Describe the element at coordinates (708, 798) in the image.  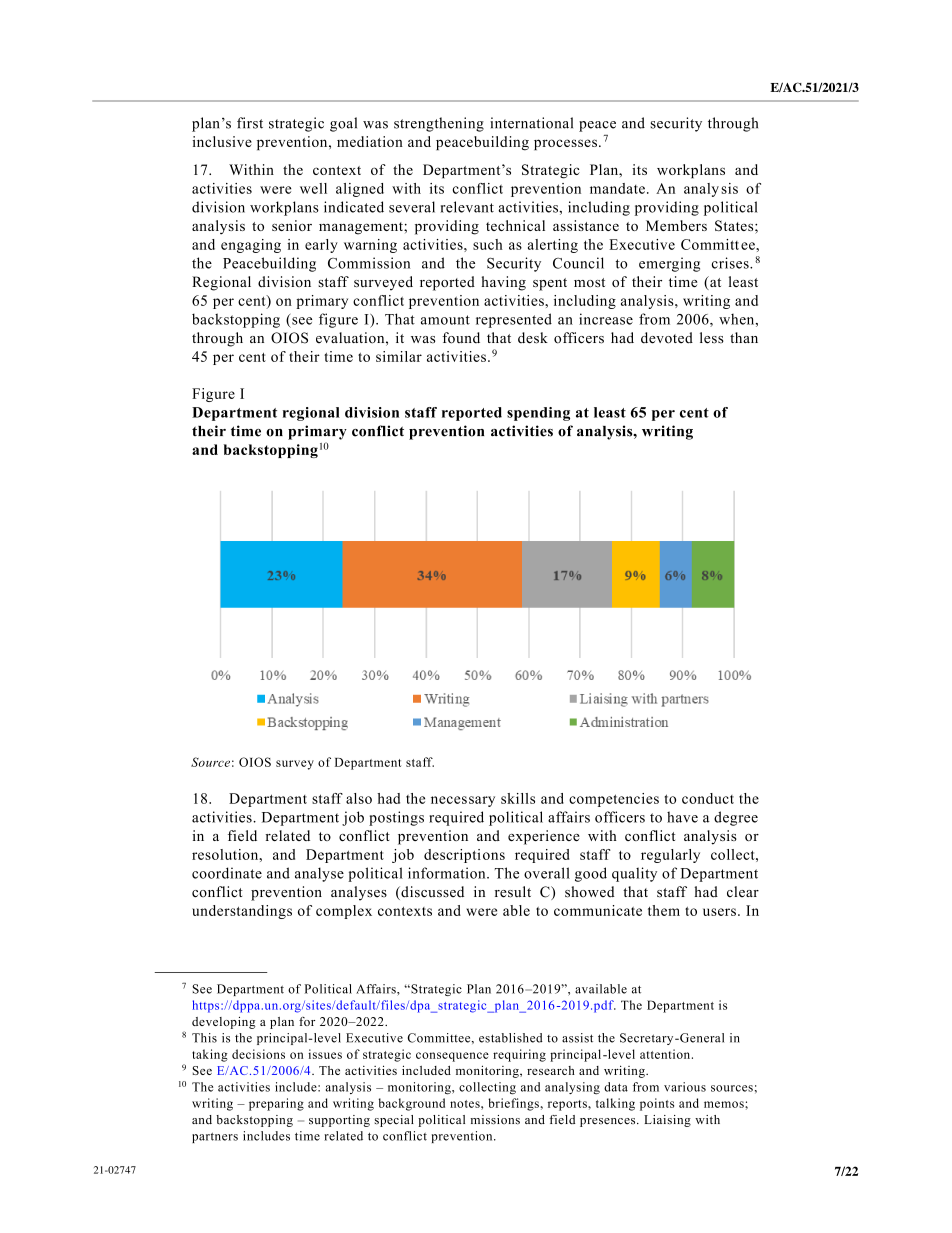
I see `conduct` at that location.
